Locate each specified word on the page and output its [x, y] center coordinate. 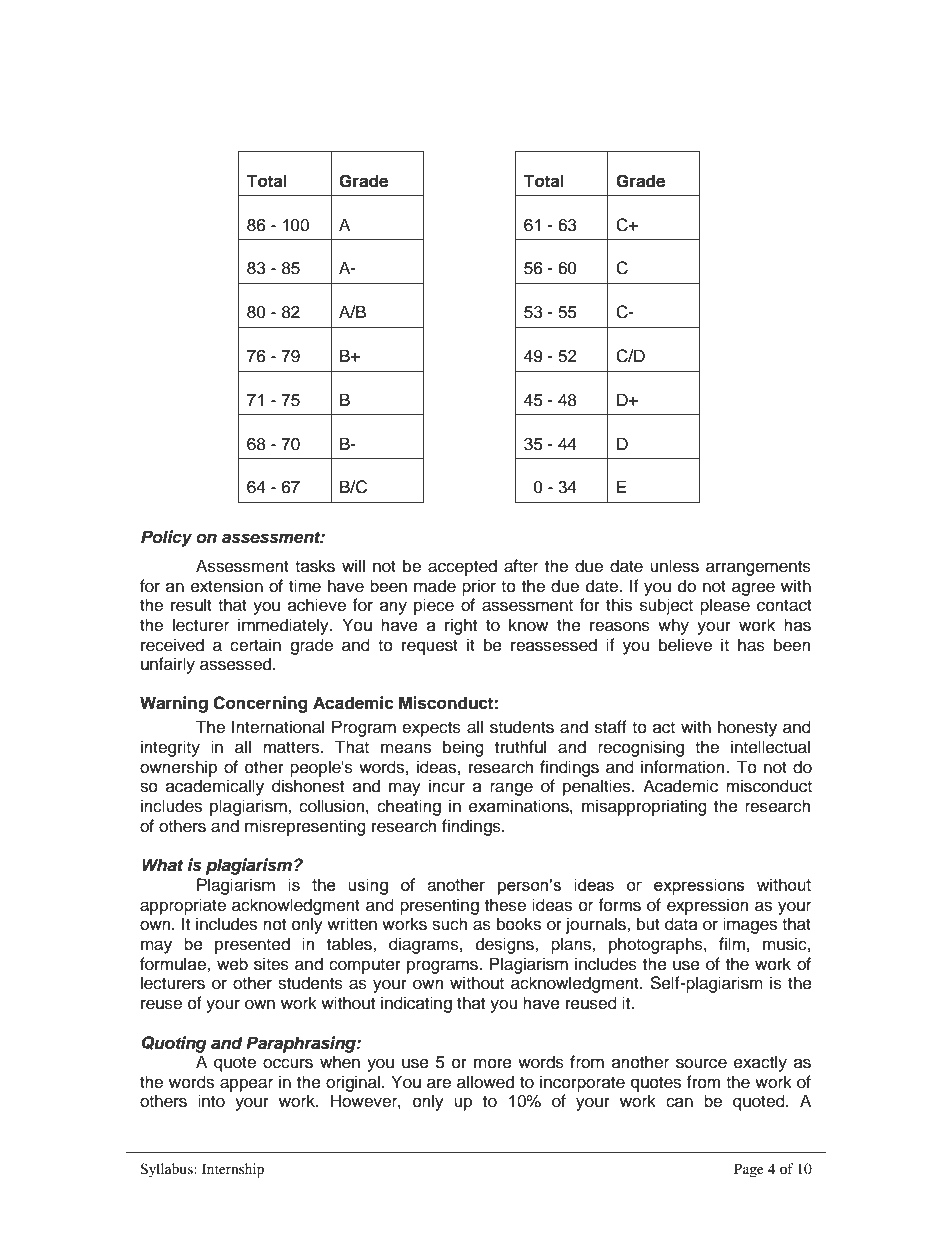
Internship [233, 1170]
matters [292, 748]
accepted [462, 567]
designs [506, 945]
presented [252, 945]
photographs [657, 945]
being [463, 748]
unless [674, 566]
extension [227, 586]
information [683, 767]
